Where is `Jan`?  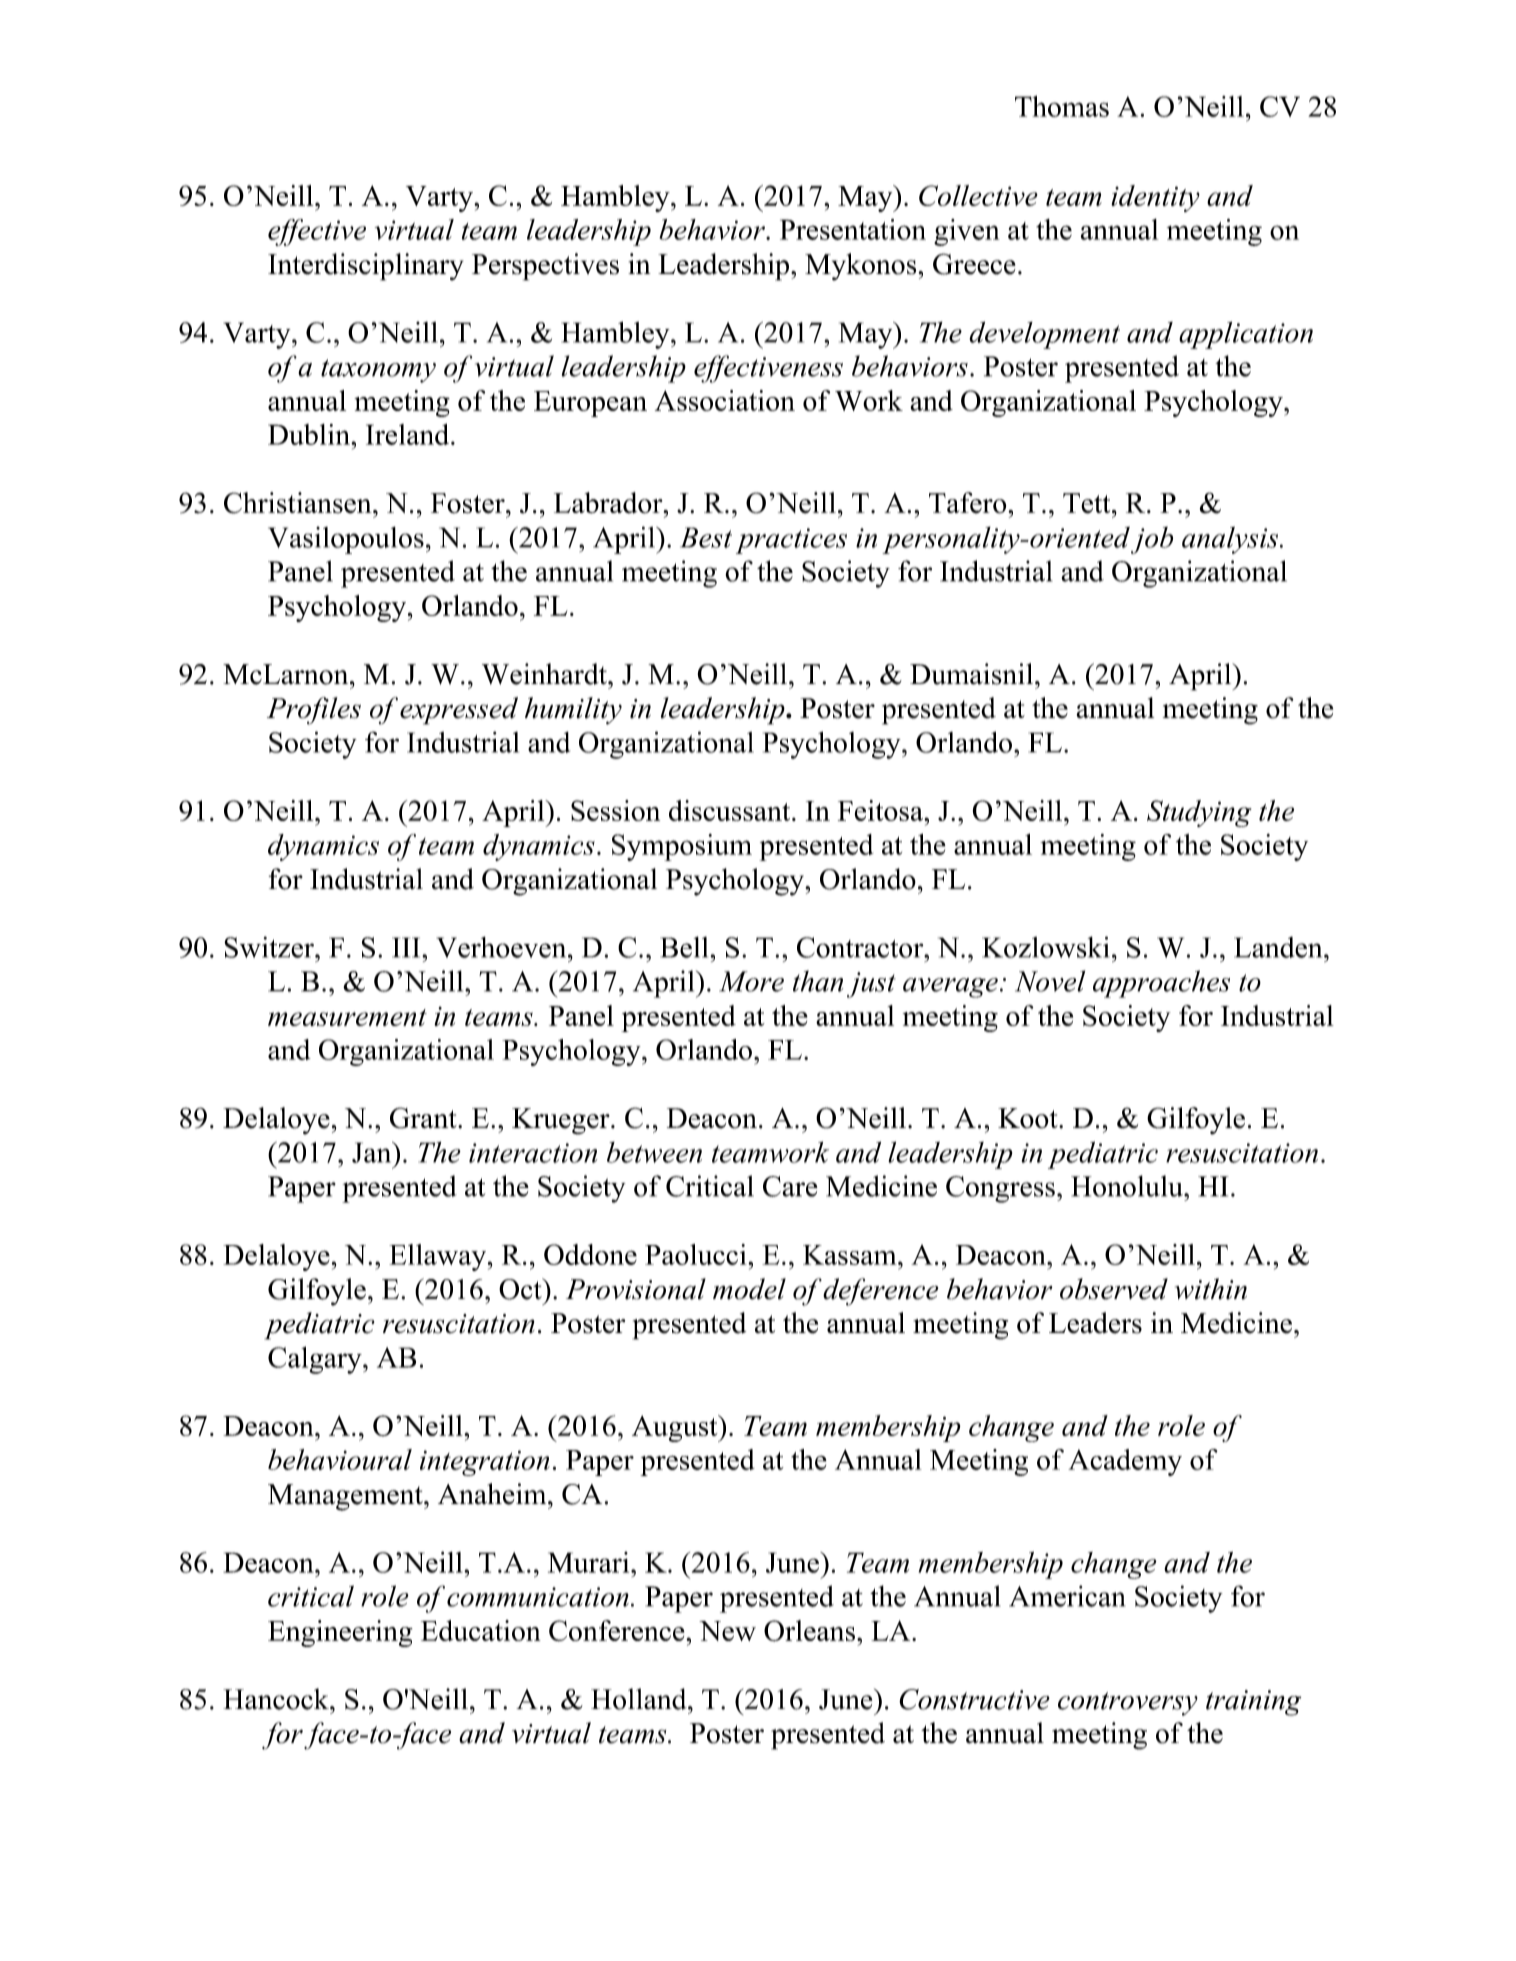 Jan is located at coordinates (373, 1152).
